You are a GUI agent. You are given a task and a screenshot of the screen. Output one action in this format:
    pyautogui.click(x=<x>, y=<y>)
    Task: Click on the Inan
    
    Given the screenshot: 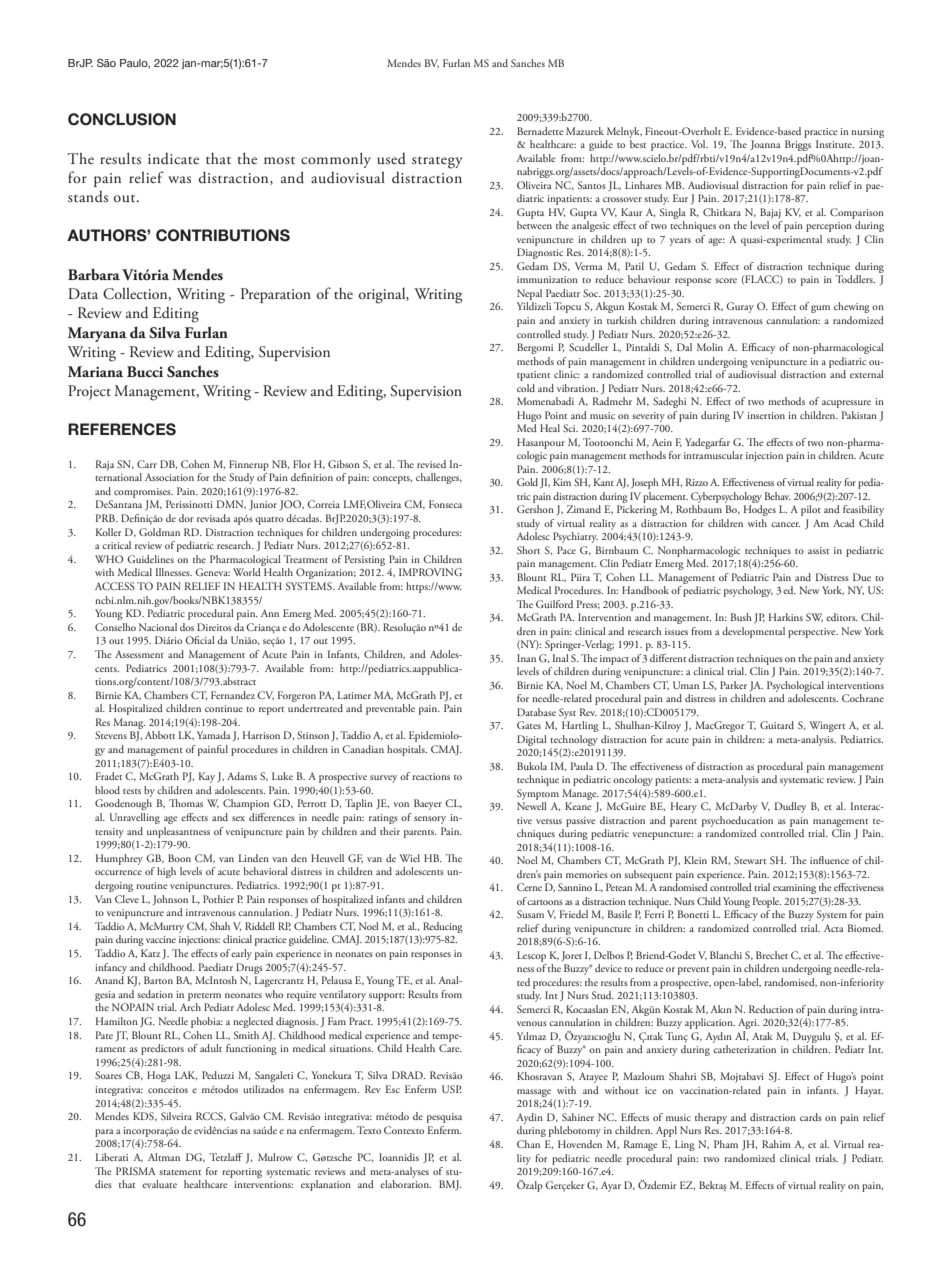 What is the action you would take?
    pyautogui.click(x=526, y=658)
